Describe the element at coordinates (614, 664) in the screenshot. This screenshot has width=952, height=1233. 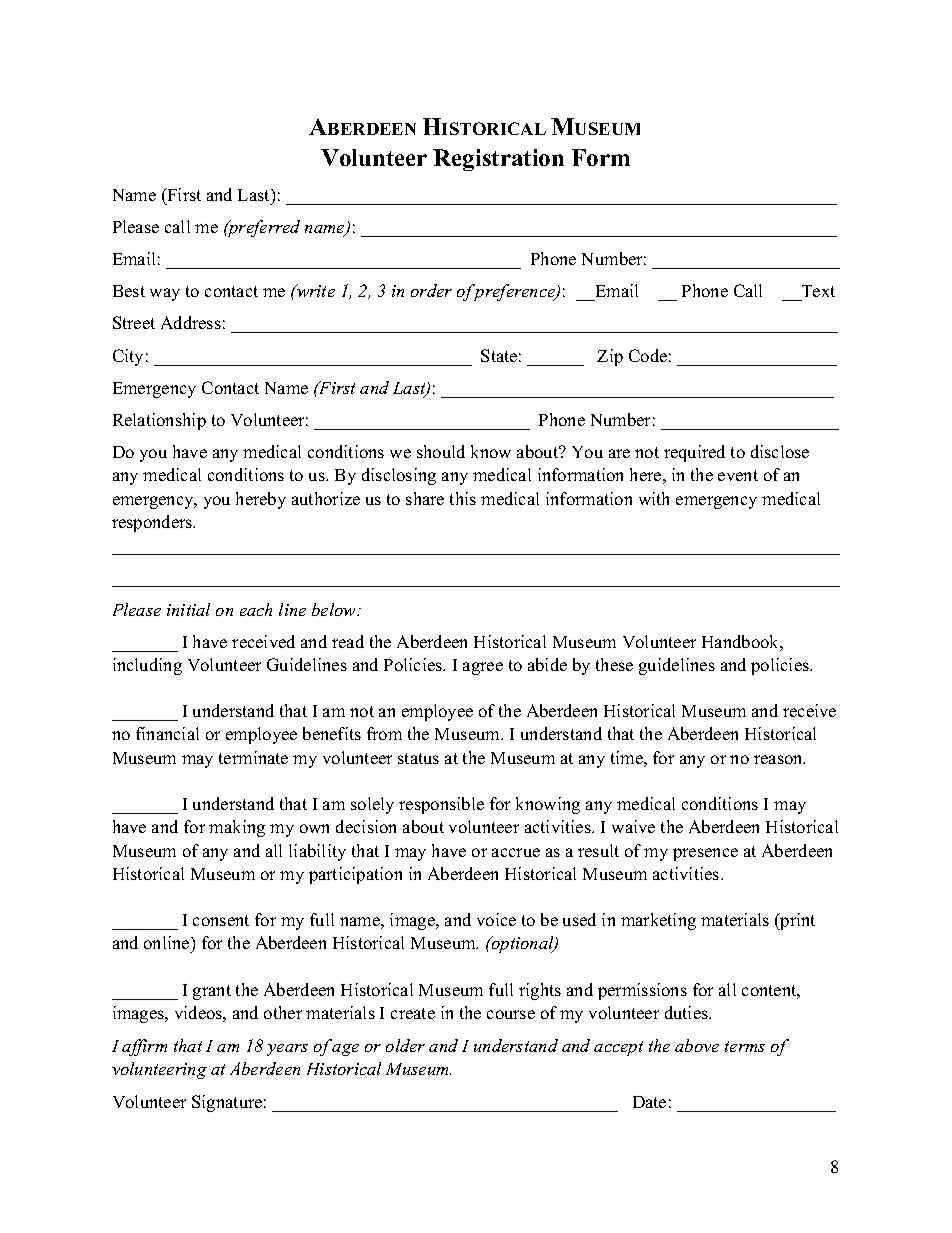
I see `these` at that location.
